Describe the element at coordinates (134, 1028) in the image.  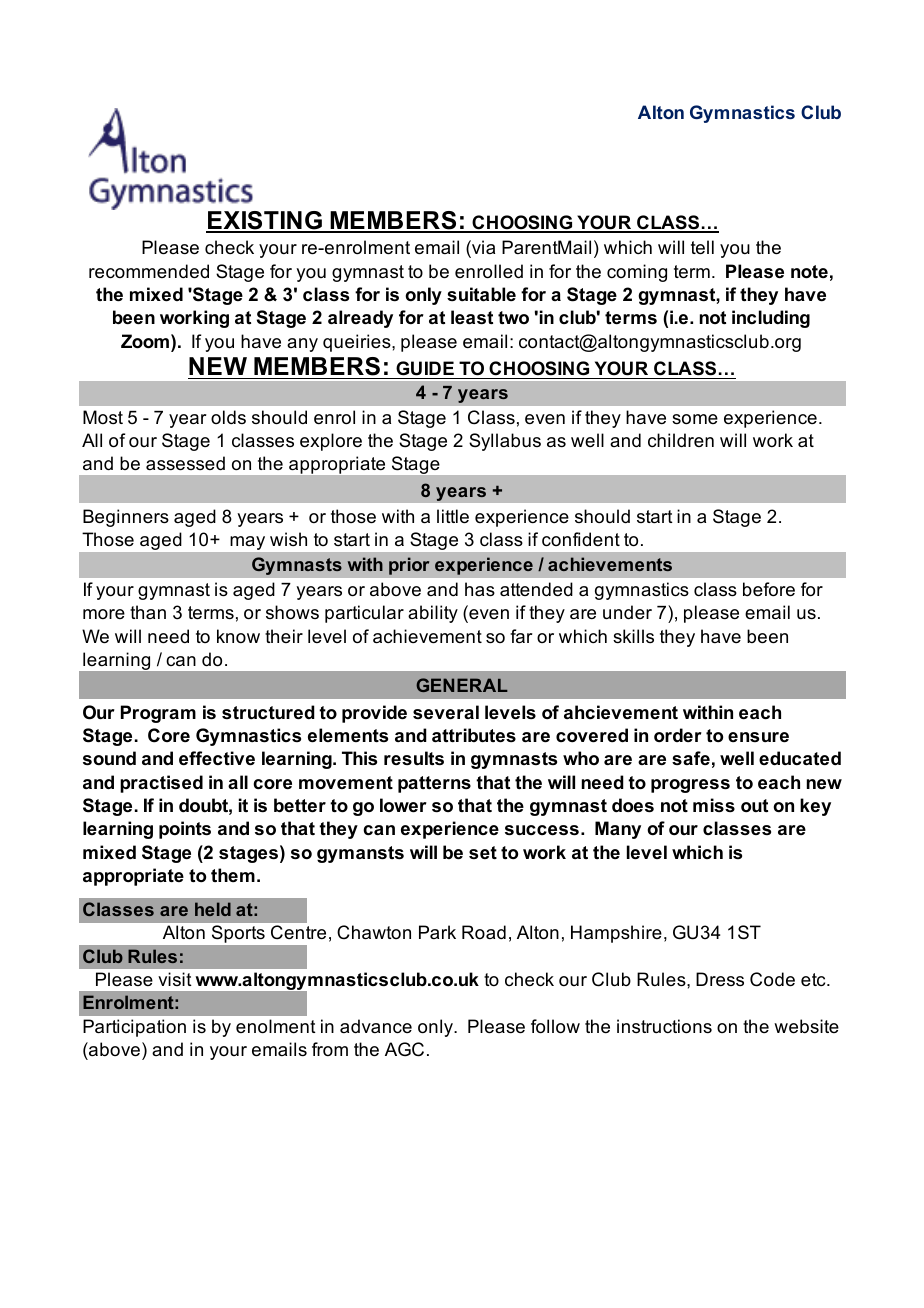
I see `Participation` at that location.
